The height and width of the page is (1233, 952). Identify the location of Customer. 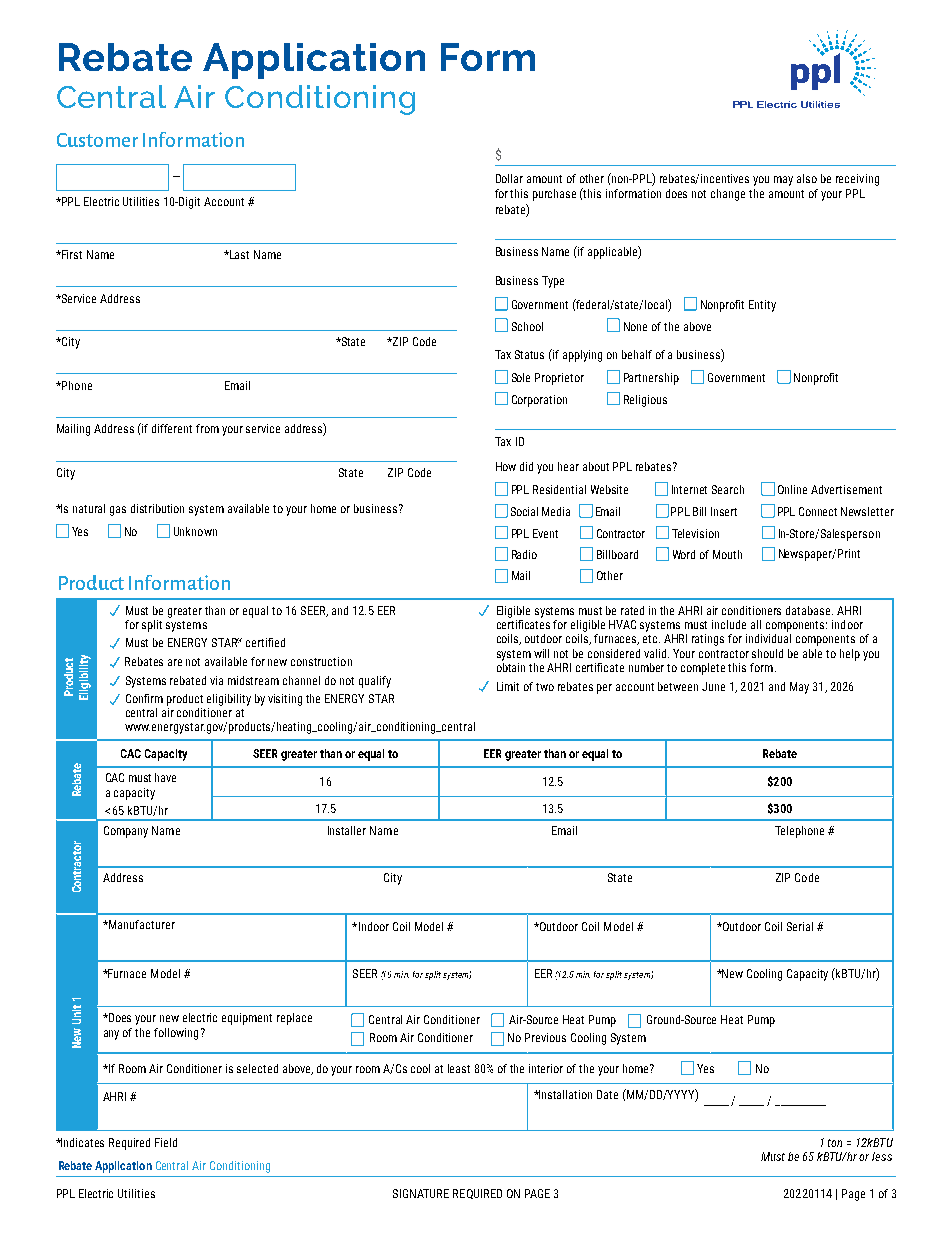
(97, 140).
